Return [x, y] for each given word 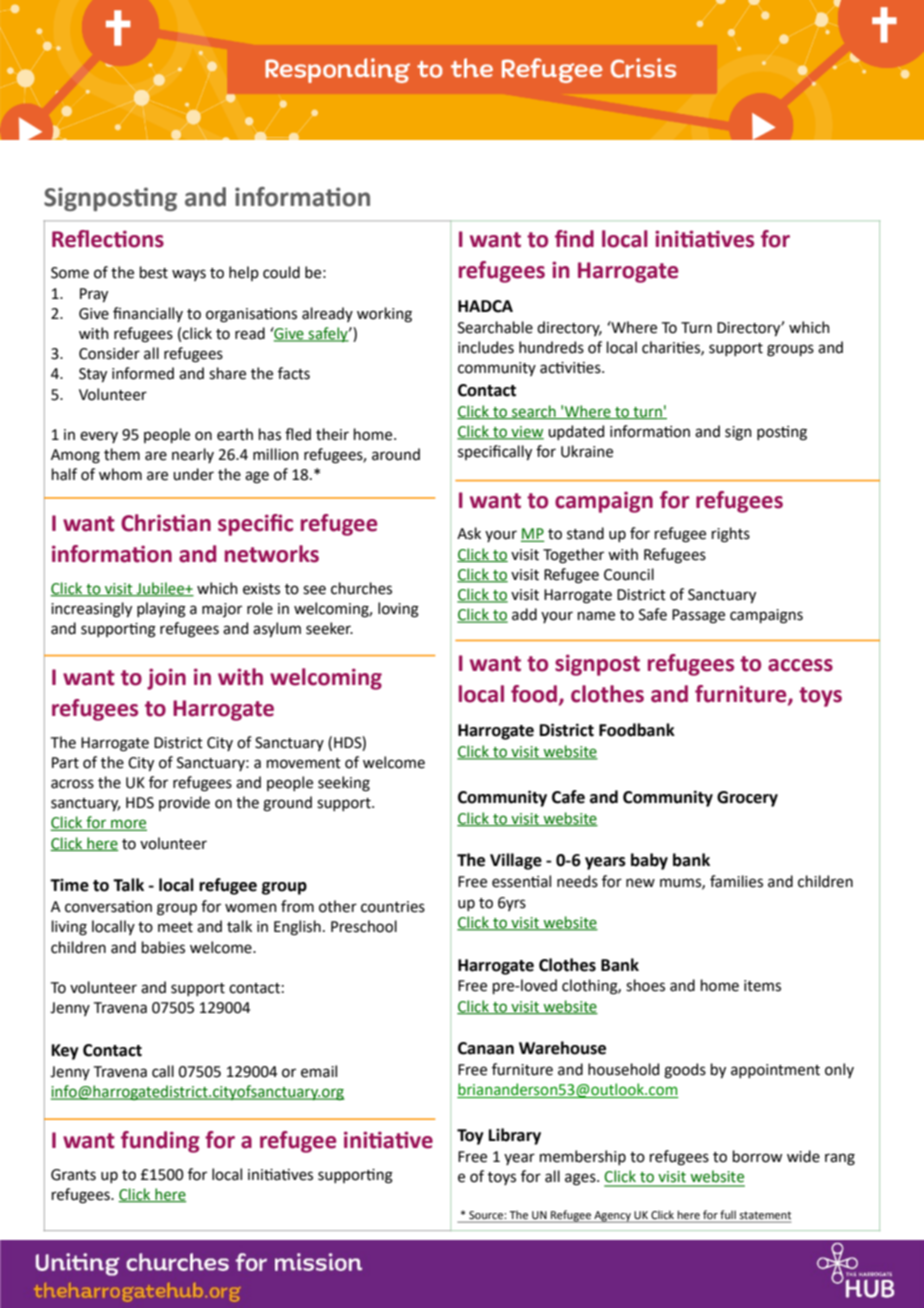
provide [184, 803]
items [762, 986]
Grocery [747, 799]
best [154, 272]
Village [516, 861]
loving [398, 610]
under [193, 474]
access [800, 665]
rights [731, 535]
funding [160, 1142]
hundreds [551, 347]
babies [163, 947]
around [396, 454]
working [384, 315]
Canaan [486, 1048]
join [166, 679]
